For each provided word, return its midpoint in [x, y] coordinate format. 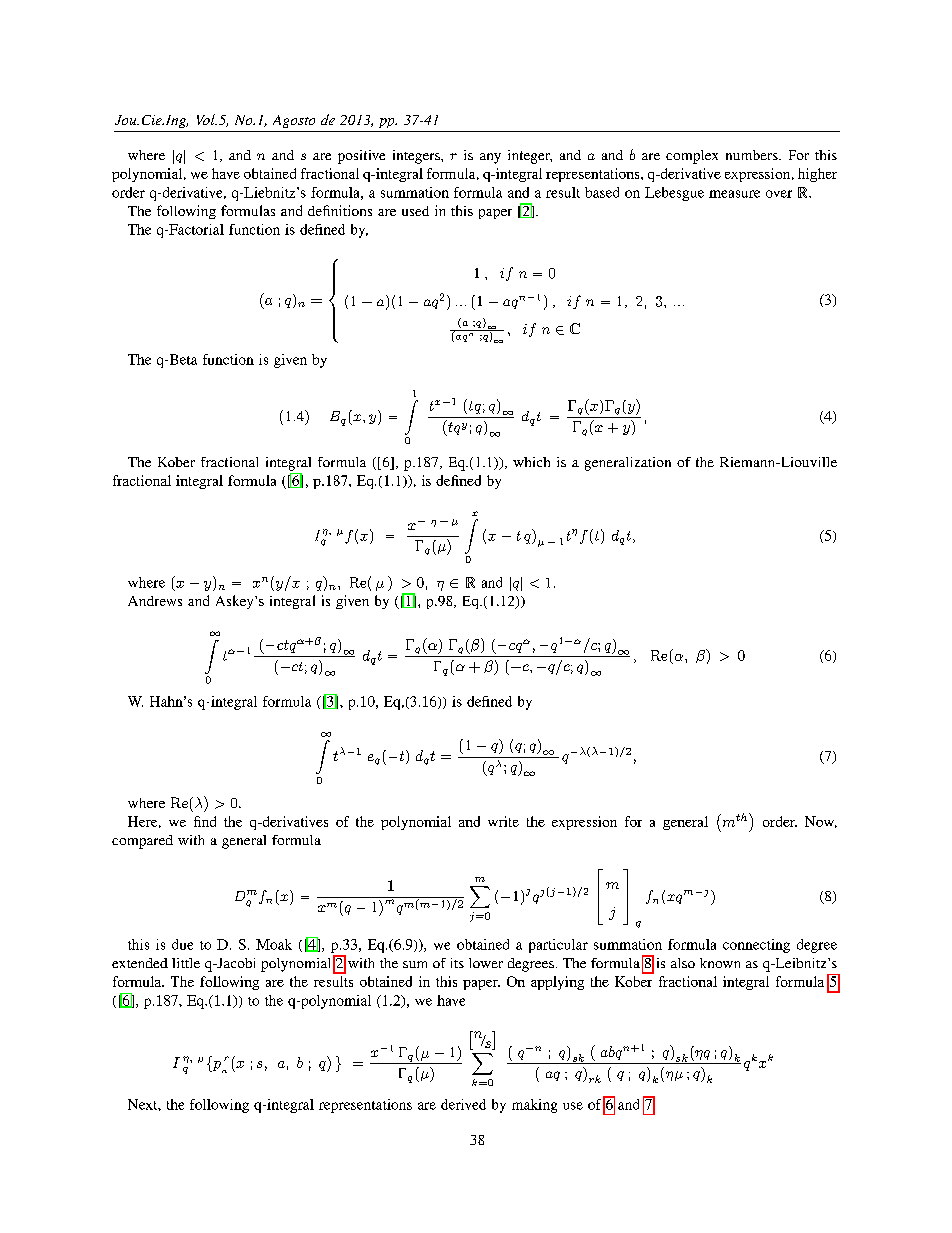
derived [463, 1104]
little [186, 963]
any [490, 158]
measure [734, 194]
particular [558, 946]
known [720, 963]
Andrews [155, 601]
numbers [753, 155]
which [531, 462]
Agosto [294, 121]
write [503, 821]
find [205, 821]
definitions [340, 210]
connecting [756, 946]
